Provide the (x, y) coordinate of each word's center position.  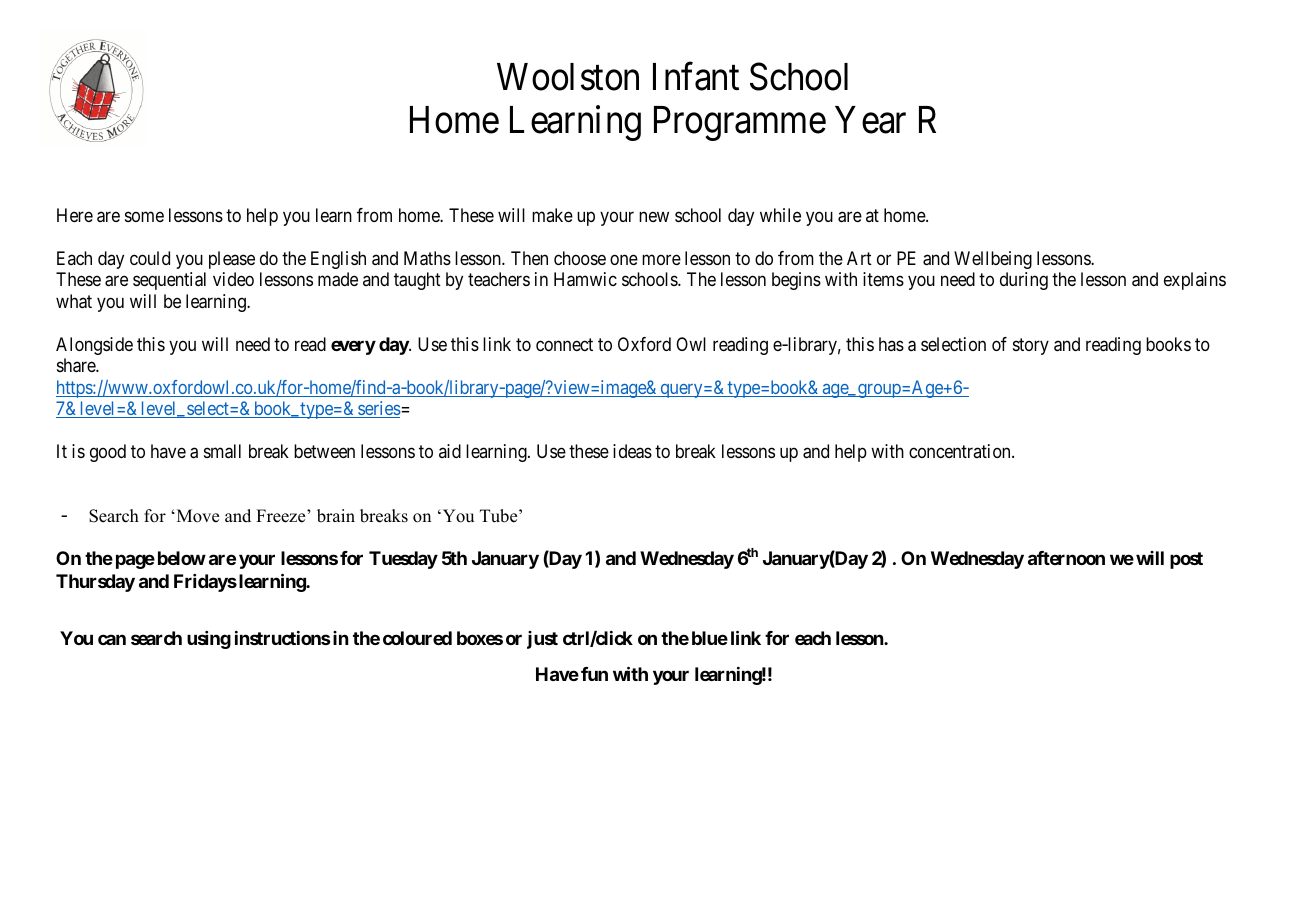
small (222, 451)
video (233, 279)
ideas (632, 451)
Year (870, 120)
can (112, 640)
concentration (961, 451)
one (624, 259)
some (144, 217)
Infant (696, 76)
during (1024, 281)
